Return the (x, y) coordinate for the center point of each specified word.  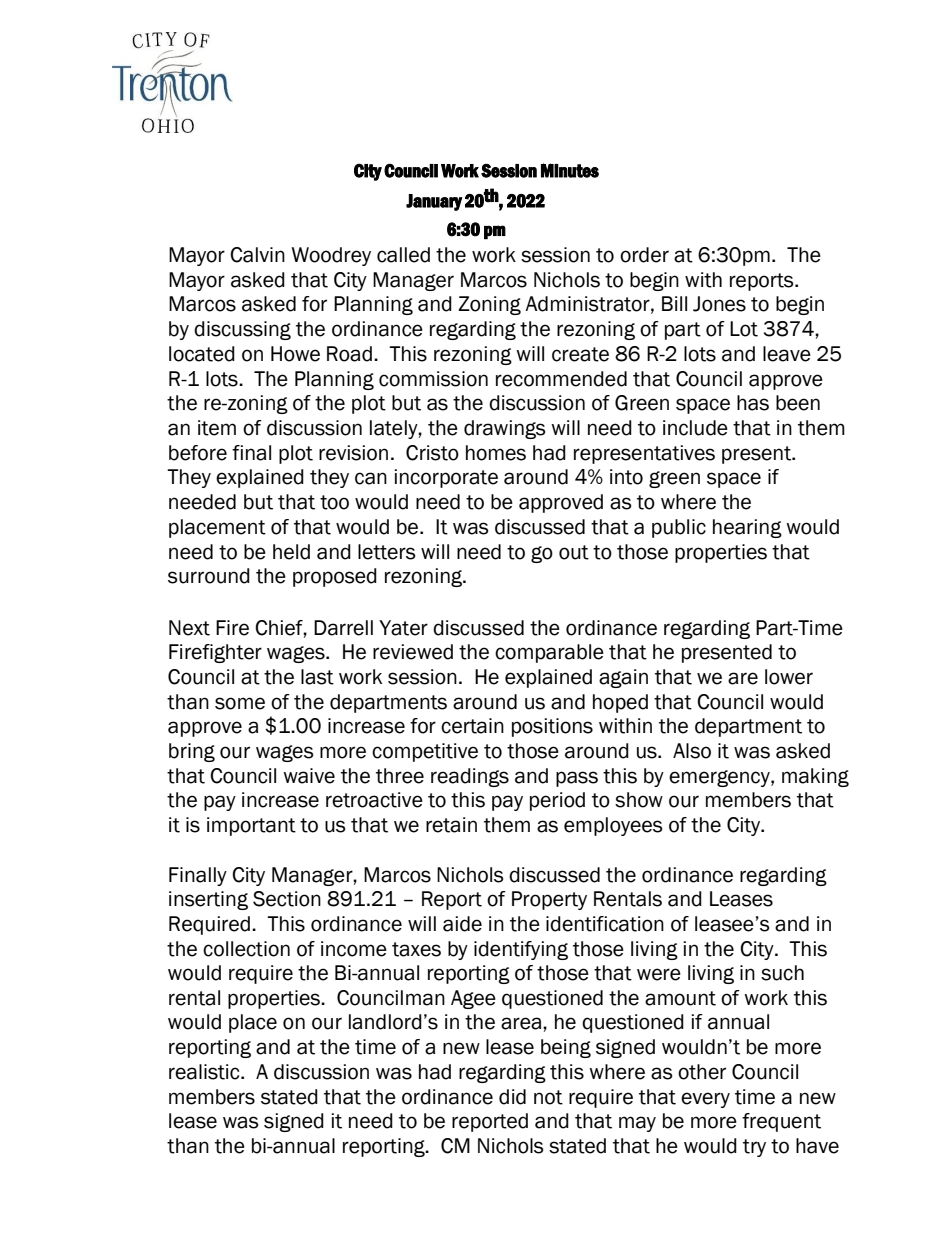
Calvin (257, 255)
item (217, 428)
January (434, 202)
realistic (205, 1072)
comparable (549, 653)
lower (789, 677)
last (317, 677)
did (512, 1097)
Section (287, 899)
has (753, 403)
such (782, 973)
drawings (505, 429)
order (644, 255)
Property (549, 900)
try (754, 1148)
